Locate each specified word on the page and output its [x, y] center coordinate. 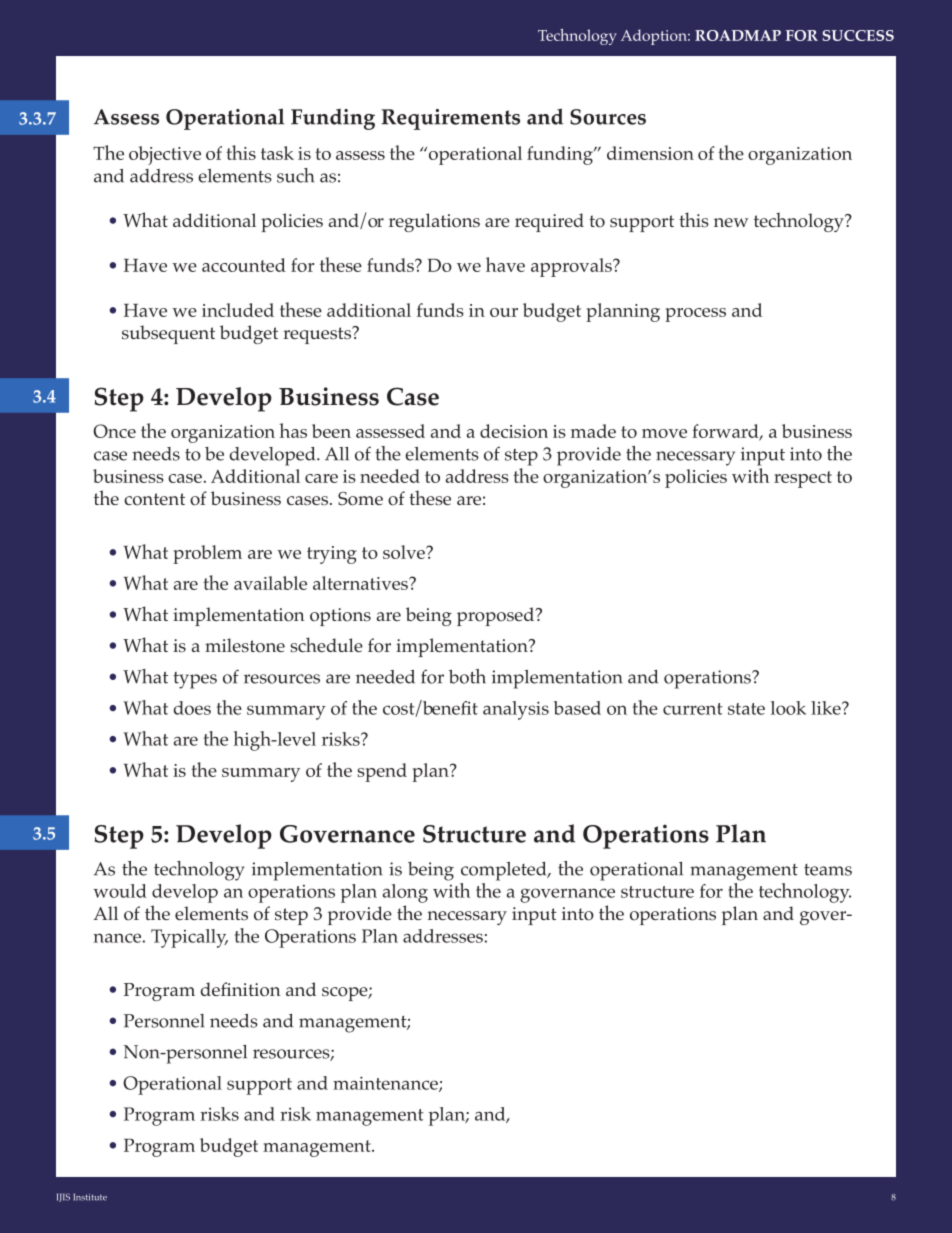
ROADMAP [738, 35]
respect [803, 479]
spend [382, 772]
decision [514, 431]
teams [828, 870]
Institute [90, 1197]
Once [114, 431]
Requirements [450, 119]
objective [165, 155]
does [192, 708]
